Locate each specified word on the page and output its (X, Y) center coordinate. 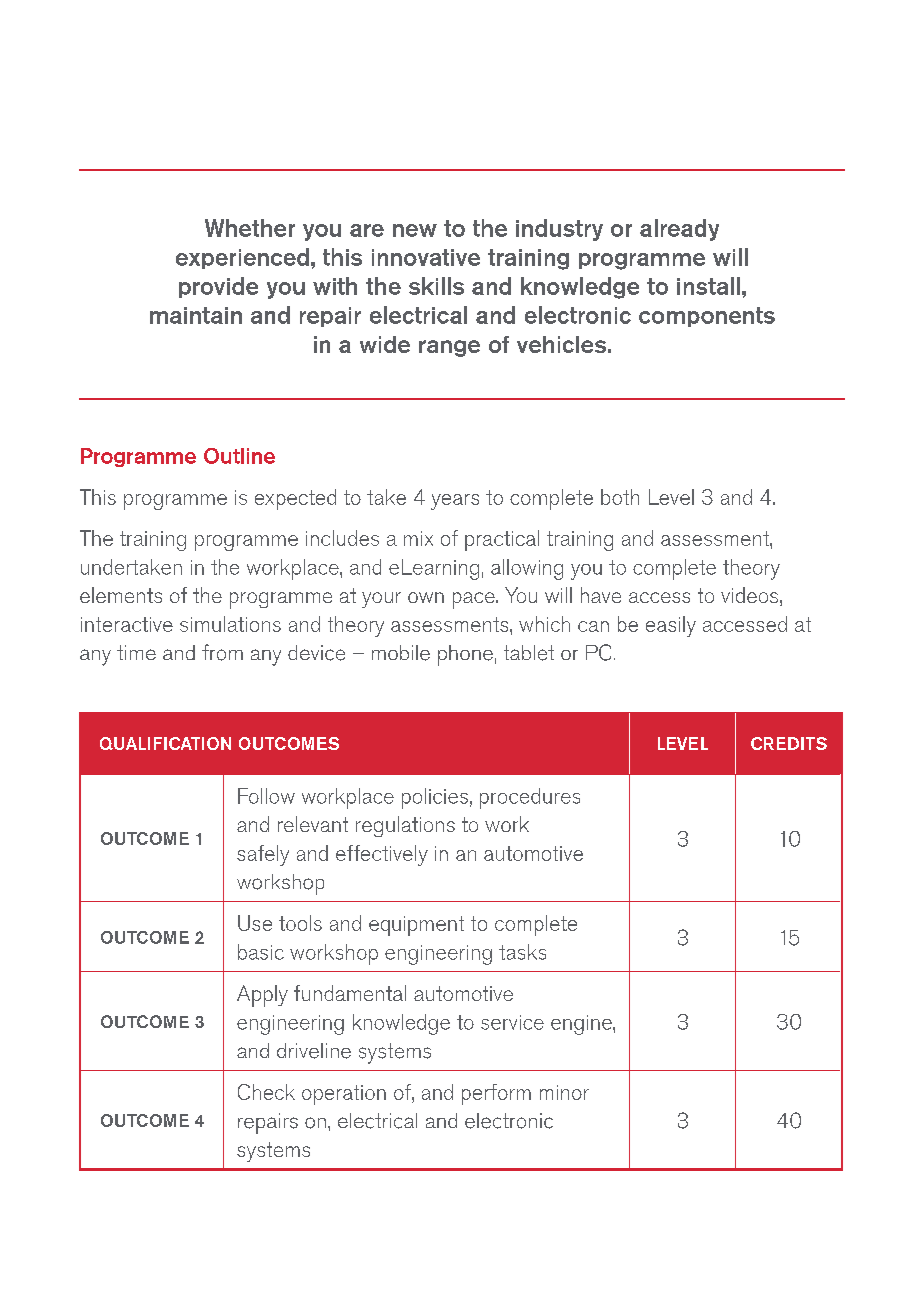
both (620, 497)
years (455, 502)
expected (295, 499)
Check (266, 1092)
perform (496, 1094)
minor (564, 1092)
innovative (426, 257)
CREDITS (789, 743)
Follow (266, 796)
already (679, 230)
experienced (242, 258)
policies (435, 798)
